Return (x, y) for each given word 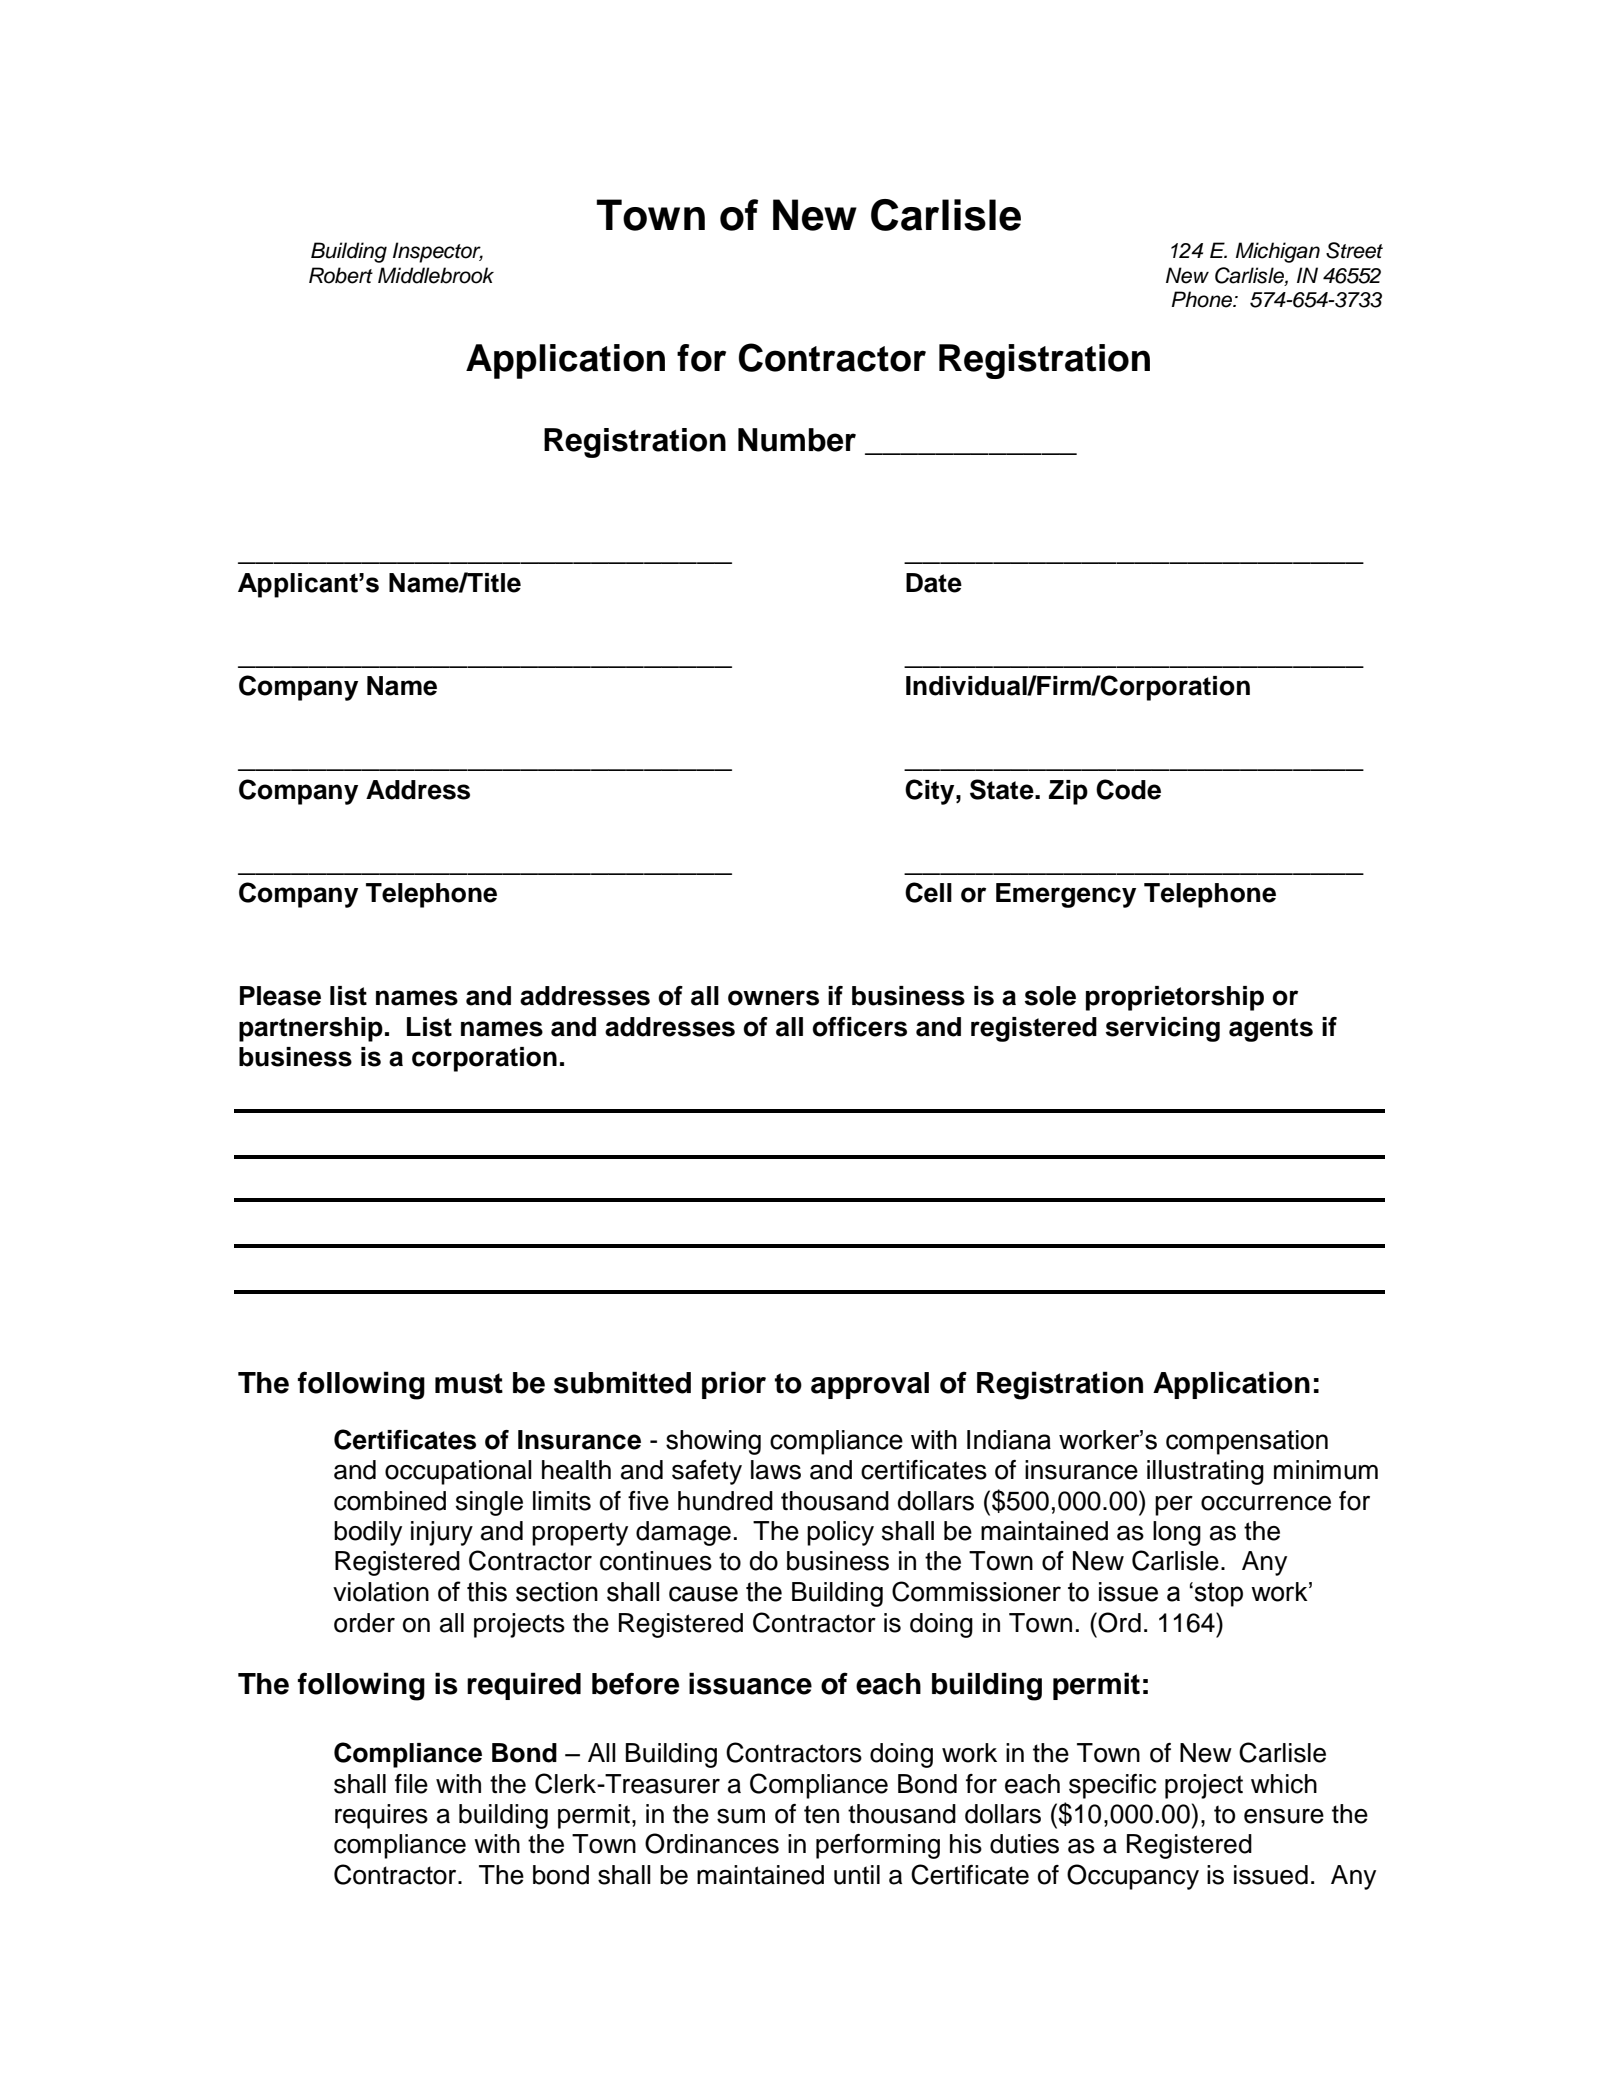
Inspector (438, 252)
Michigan (1278, 252)
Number (797, 440)
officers (859, 1027)
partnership (311, 1029)
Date (934, 583)
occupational (458, 1472)
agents (1271, 1030)
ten (821, 1814)
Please (280, 996)
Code (1128, 789)
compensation (1247, 1442)
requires (381, 1816)
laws (776, 1470)
